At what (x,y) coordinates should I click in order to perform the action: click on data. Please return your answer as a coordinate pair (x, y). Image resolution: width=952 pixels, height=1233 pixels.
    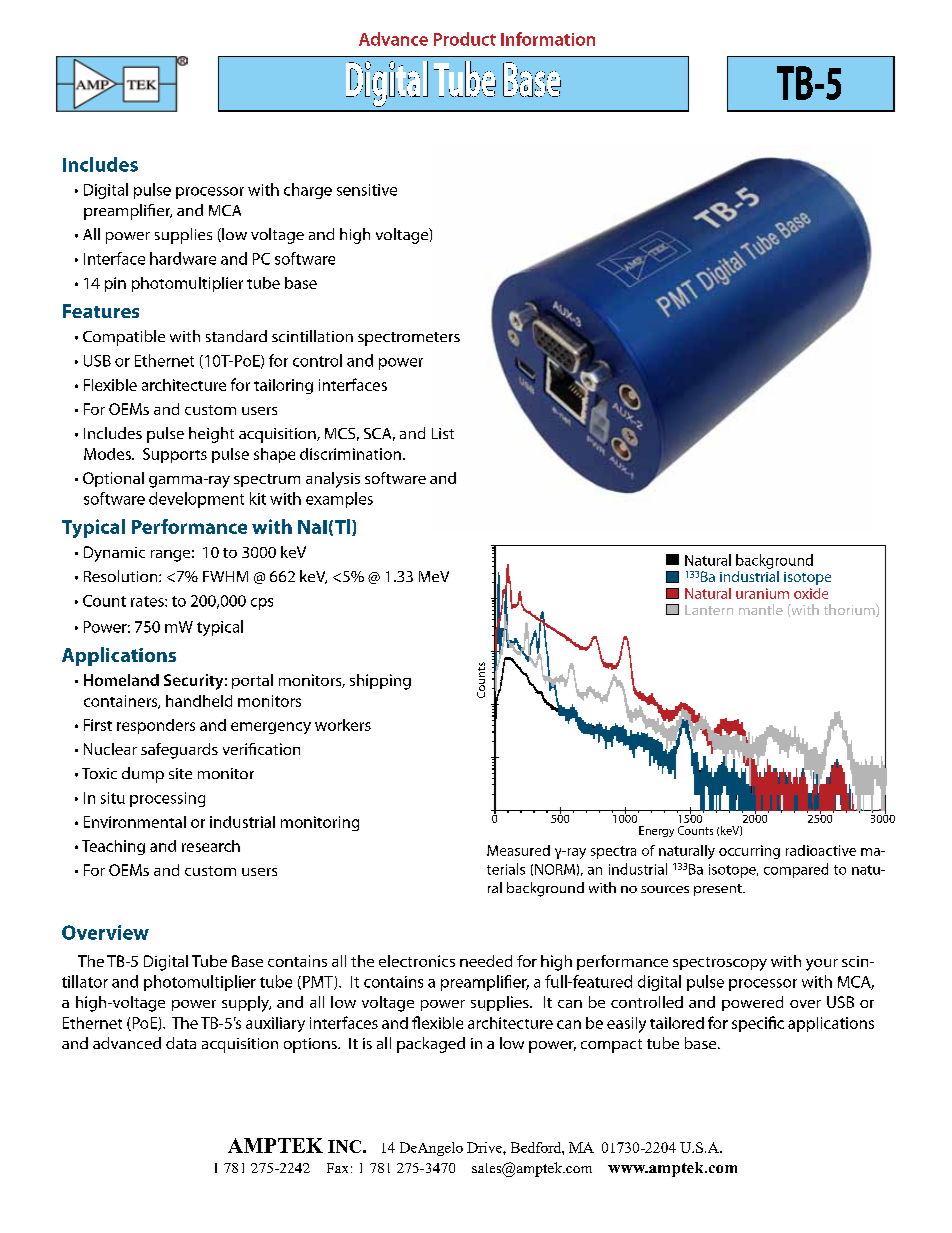
    Looking at the image, I should click on (181, 1043).
